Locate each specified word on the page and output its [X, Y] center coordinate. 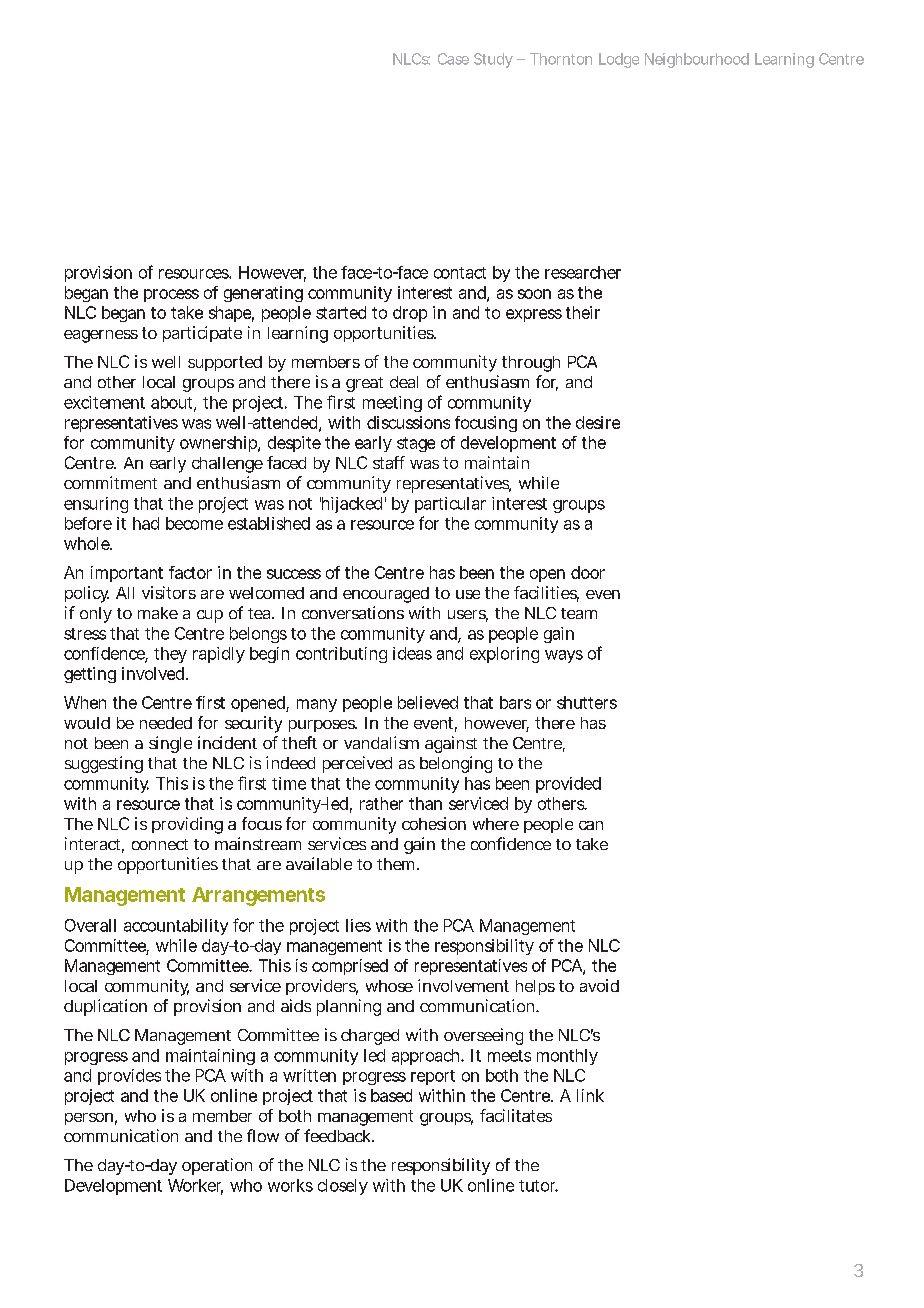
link [590, 1095]
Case [453, 59]
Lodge [619, 60]
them [398, 864]
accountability [176, 927]
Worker [195, 1186]
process [171, 295]
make [158, 613]
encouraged [386, 595]
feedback [339, 1135]
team [579, 613]
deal [404, 382]
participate [202, 334]
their [583, 312]
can [591, 825]
